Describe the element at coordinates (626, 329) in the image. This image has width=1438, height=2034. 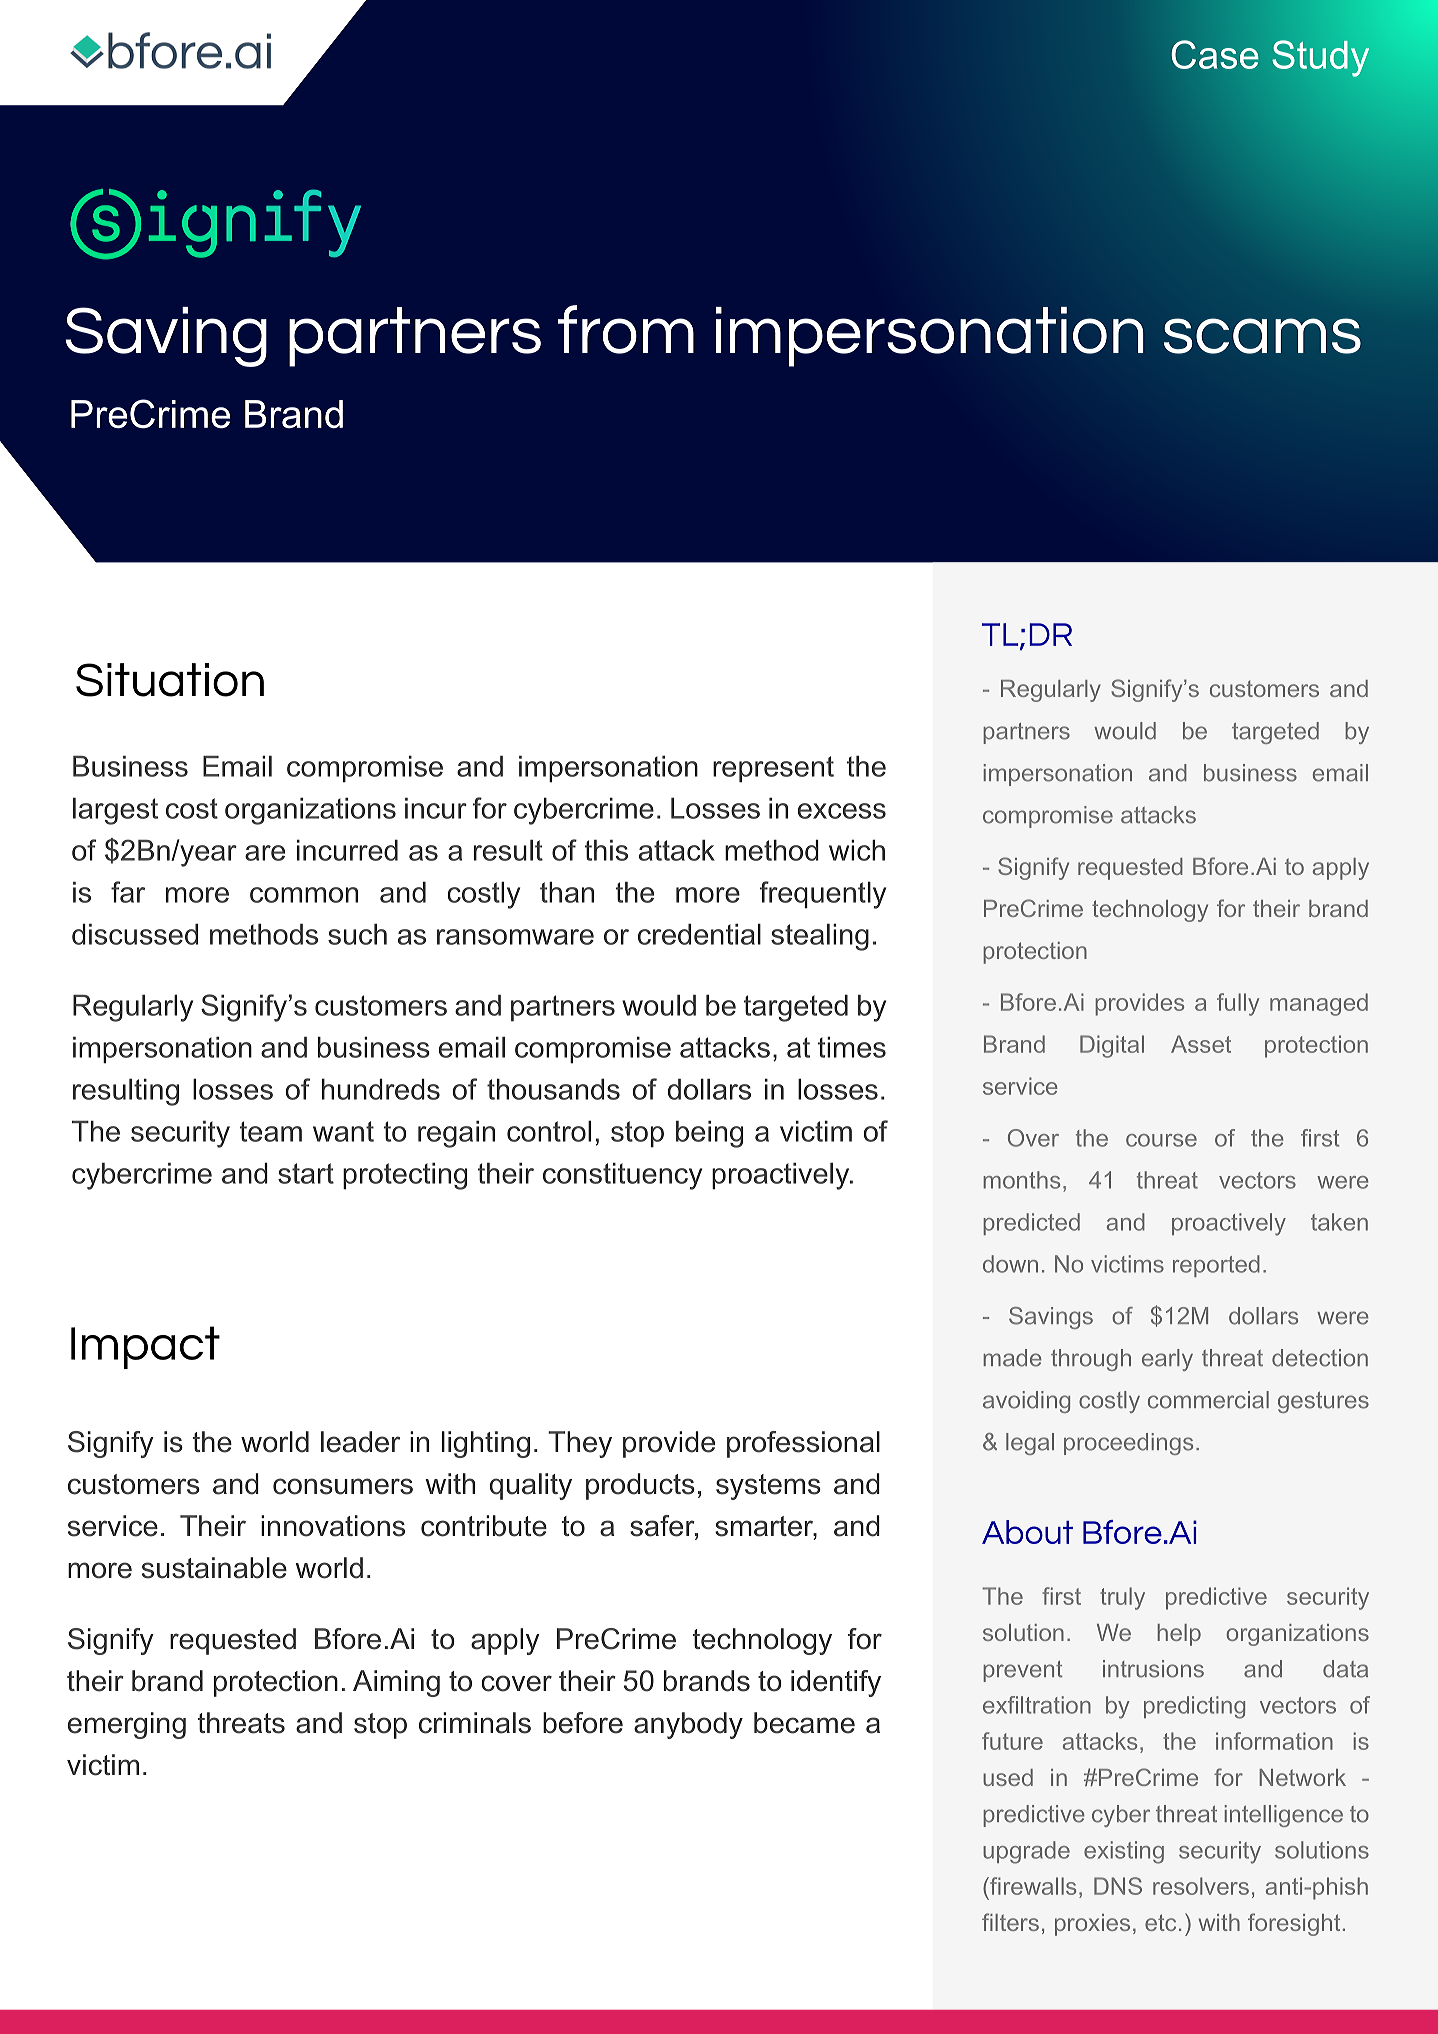
I see `from` at that location.
